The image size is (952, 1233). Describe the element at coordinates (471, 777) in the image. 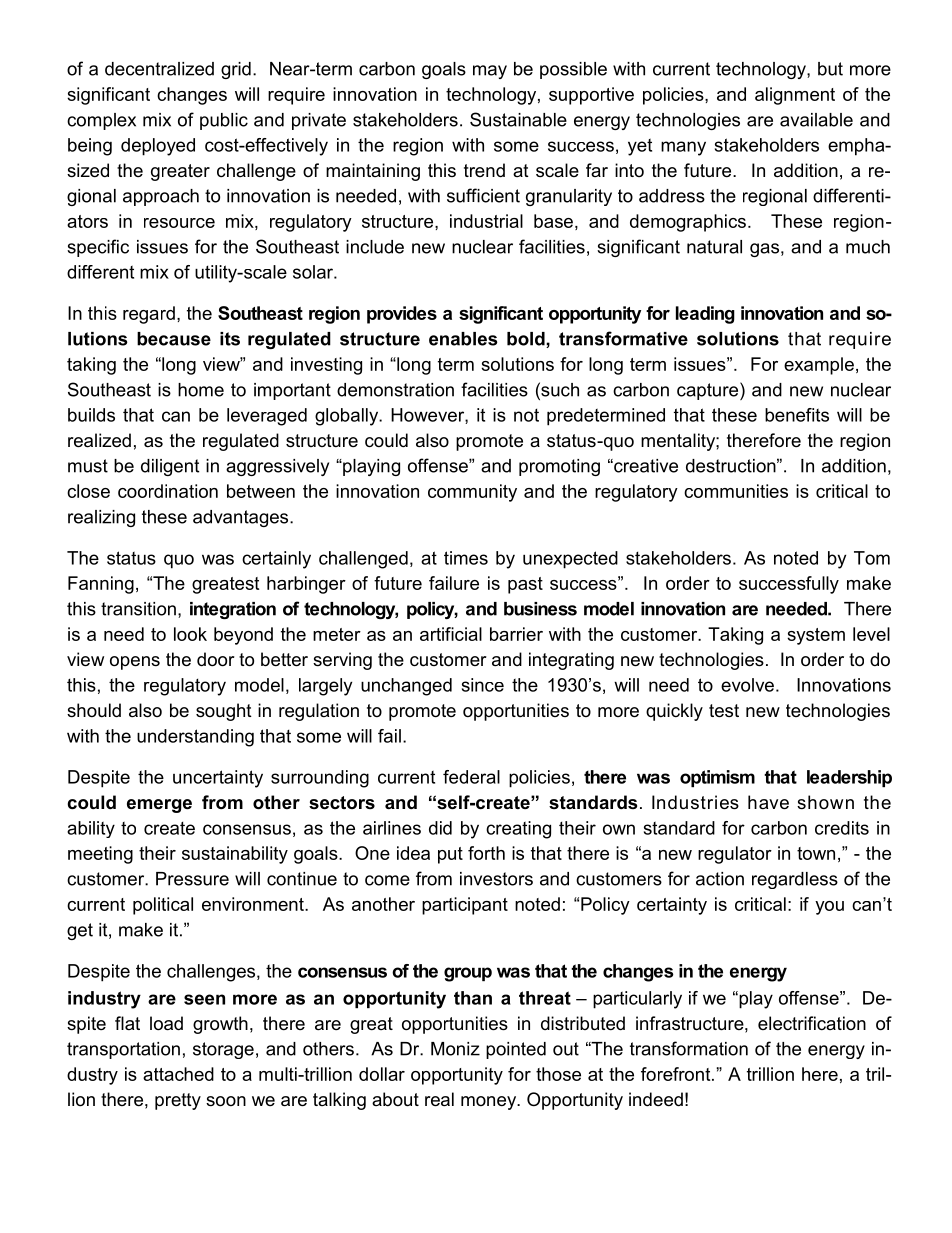

I see `federal` at that location.
